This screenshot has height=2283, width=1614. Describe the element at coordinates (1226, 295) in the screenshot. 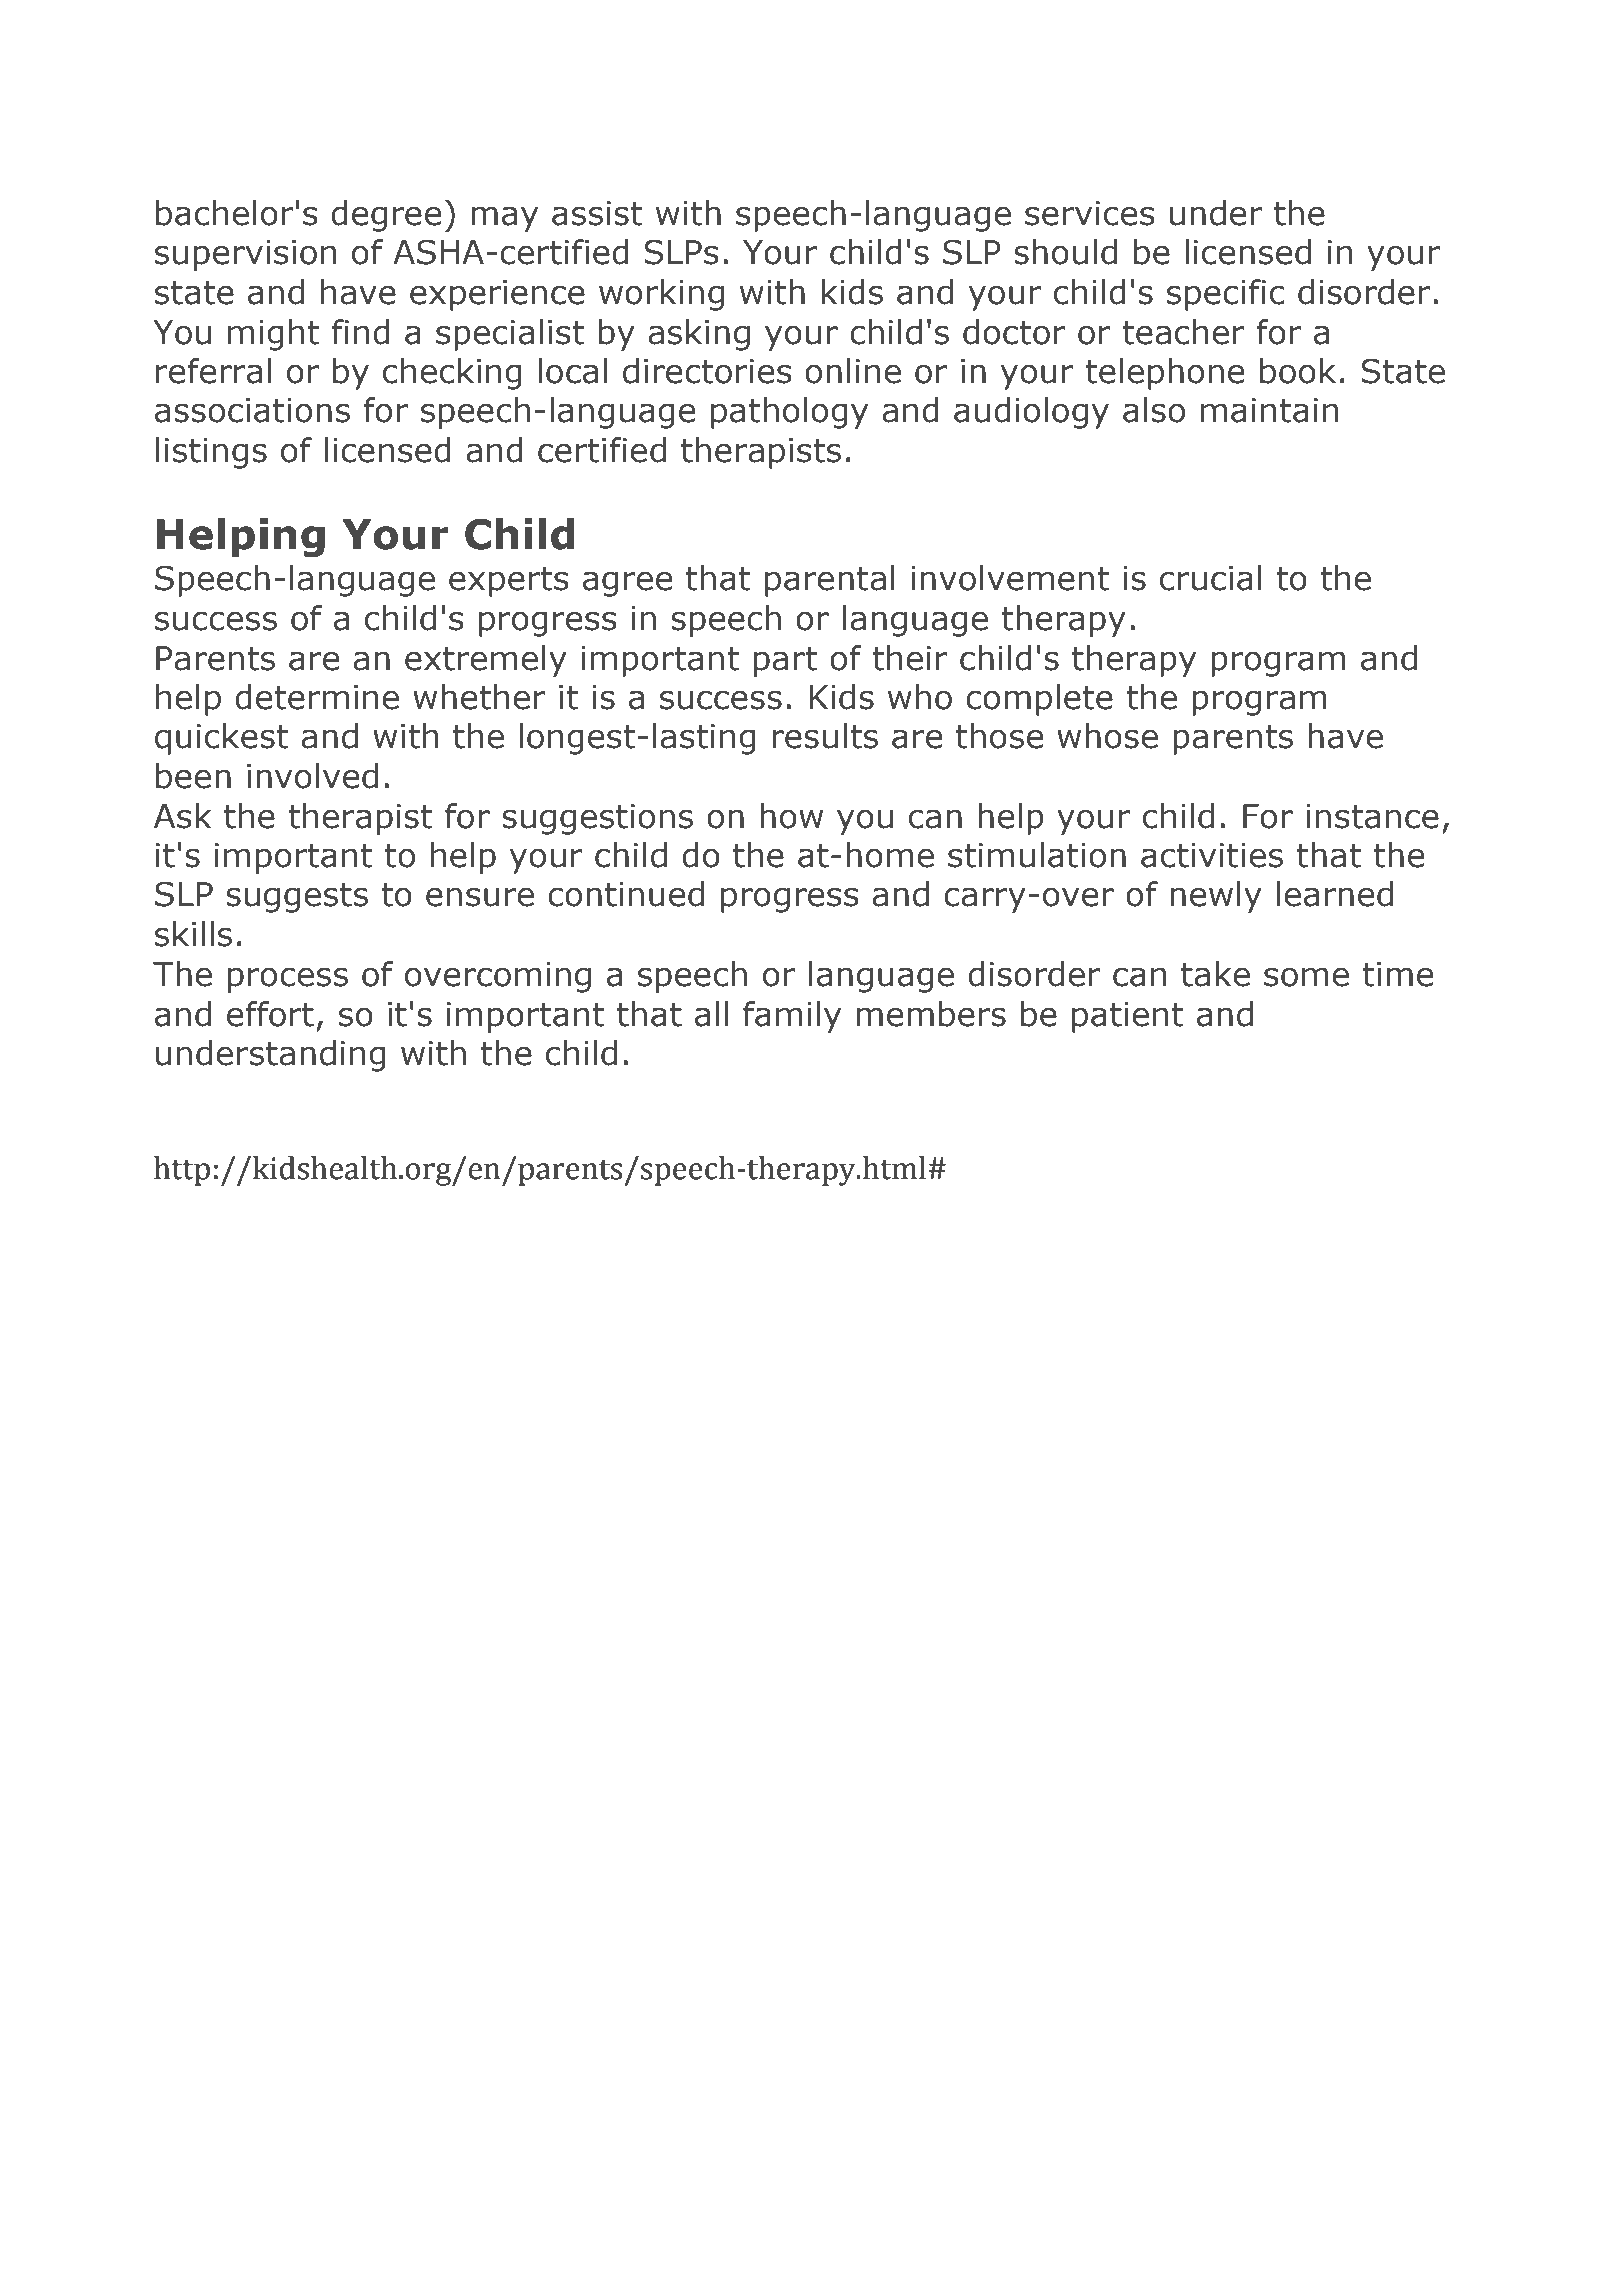

I see `specific` at that location.
